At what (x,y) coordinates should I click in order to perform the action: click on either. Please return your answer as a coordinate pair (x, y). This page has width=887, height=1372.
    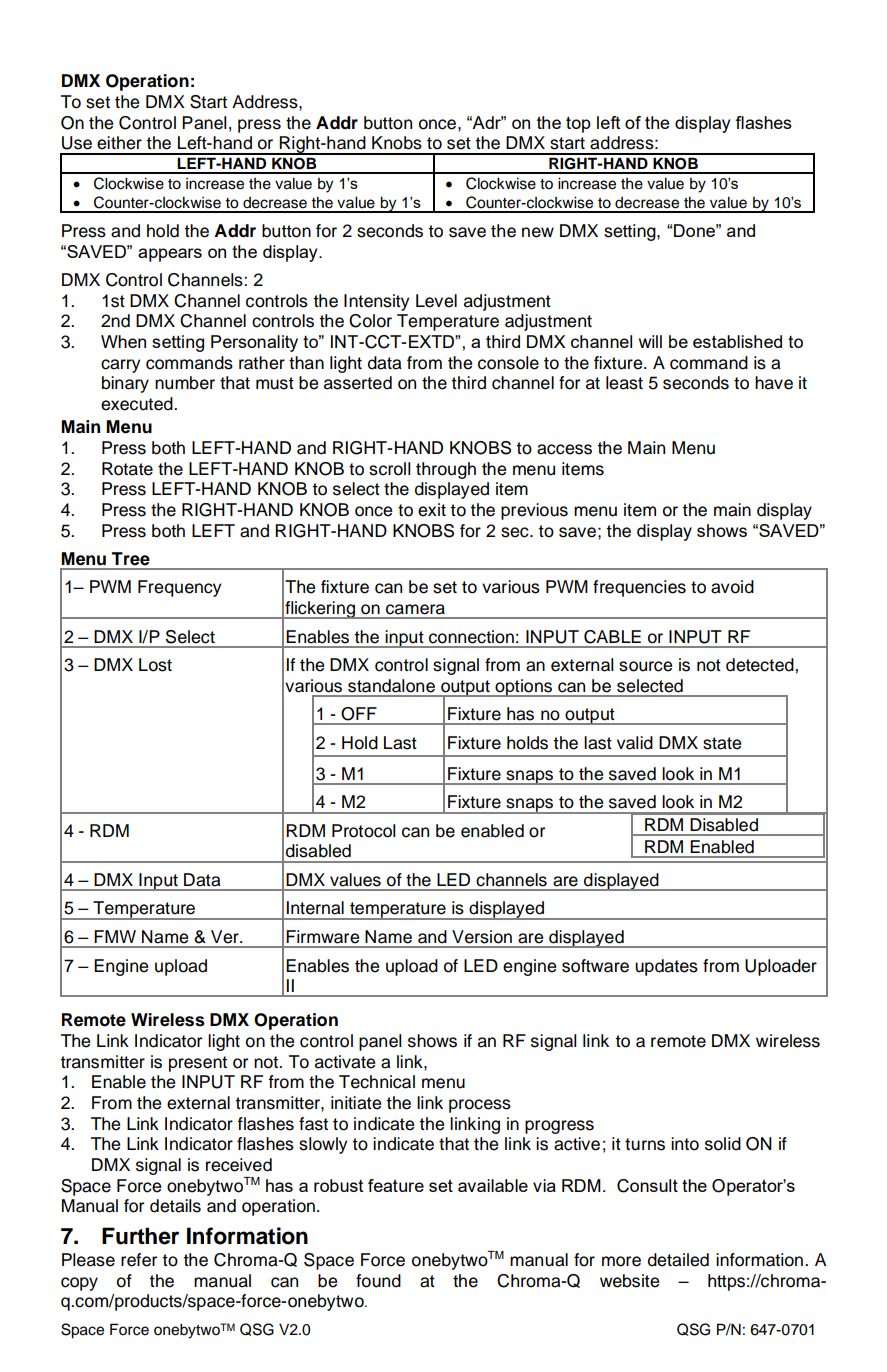
    Looking at the image, I should click on (119, 143).
